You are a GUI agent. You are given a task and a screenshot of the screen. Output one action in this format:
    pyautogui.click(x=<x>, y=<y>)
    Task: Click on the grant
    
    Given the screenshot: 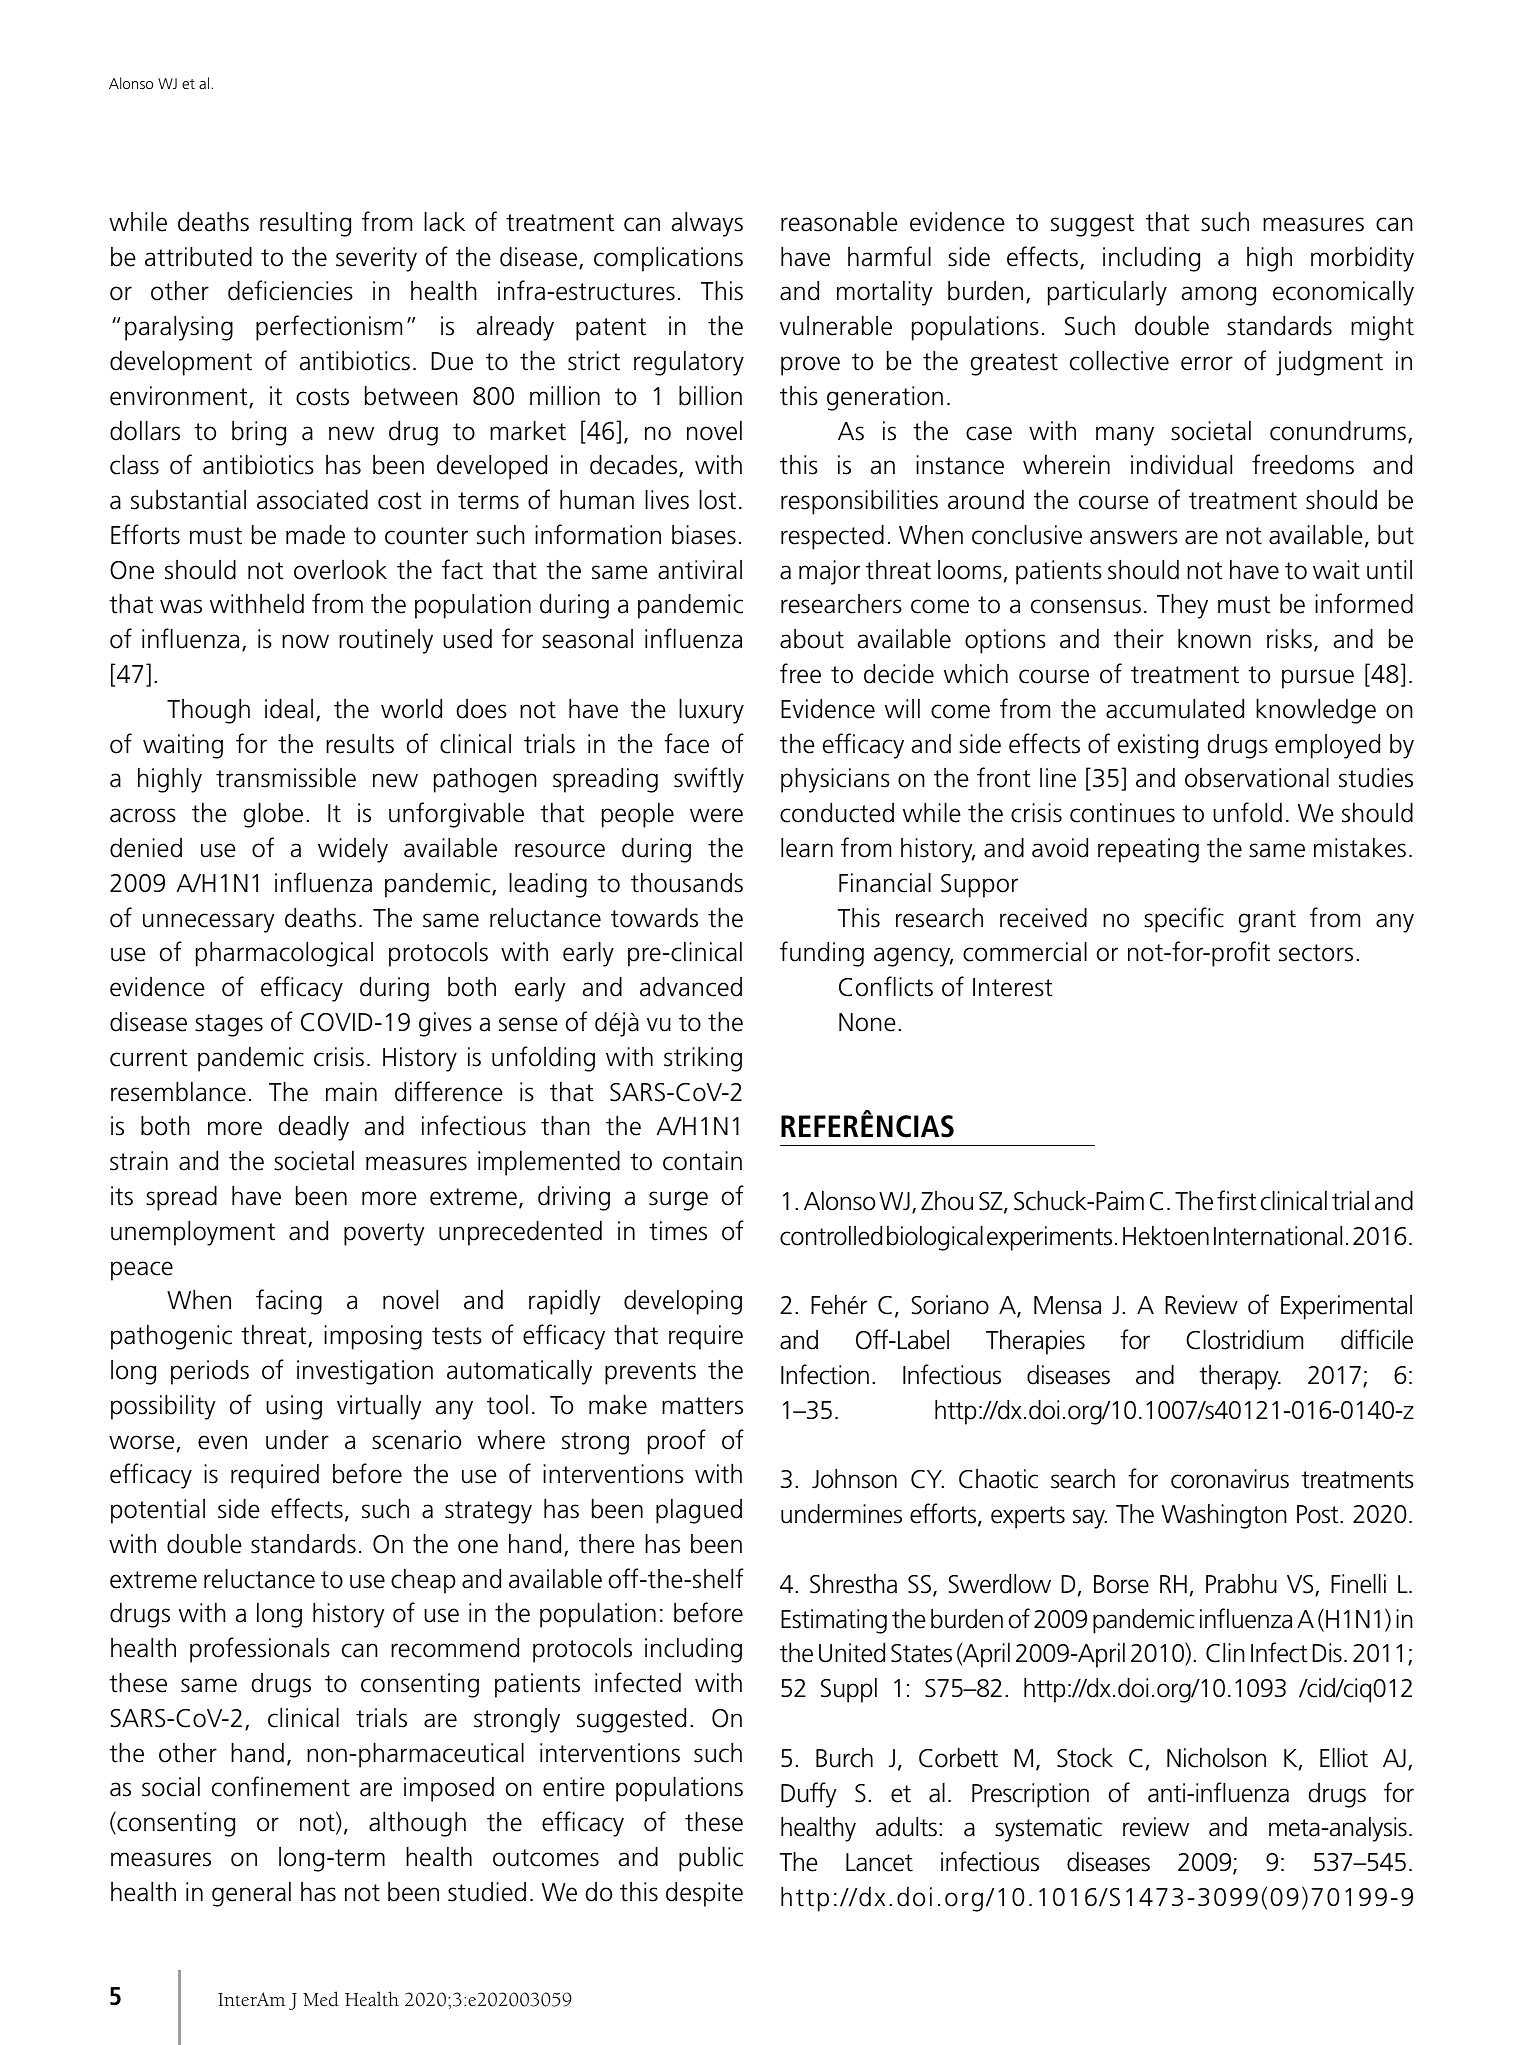 What is the action you would take?
    pyautogui.click(x=1267, y=921)
